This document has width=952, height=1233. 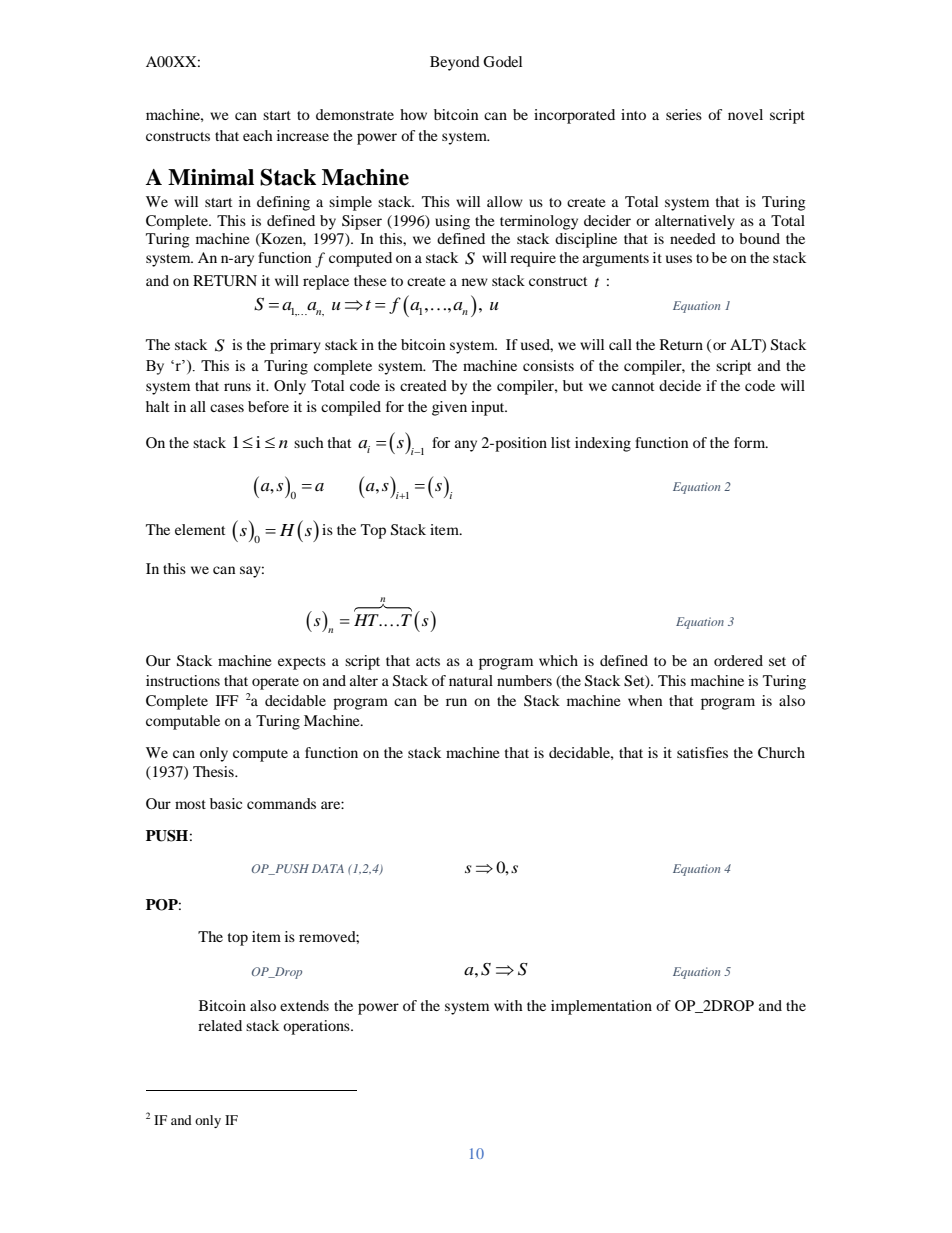 What do you see at coordinates (227, 700) in the document?
I see `IFF` at bounding box center [227, 700].
